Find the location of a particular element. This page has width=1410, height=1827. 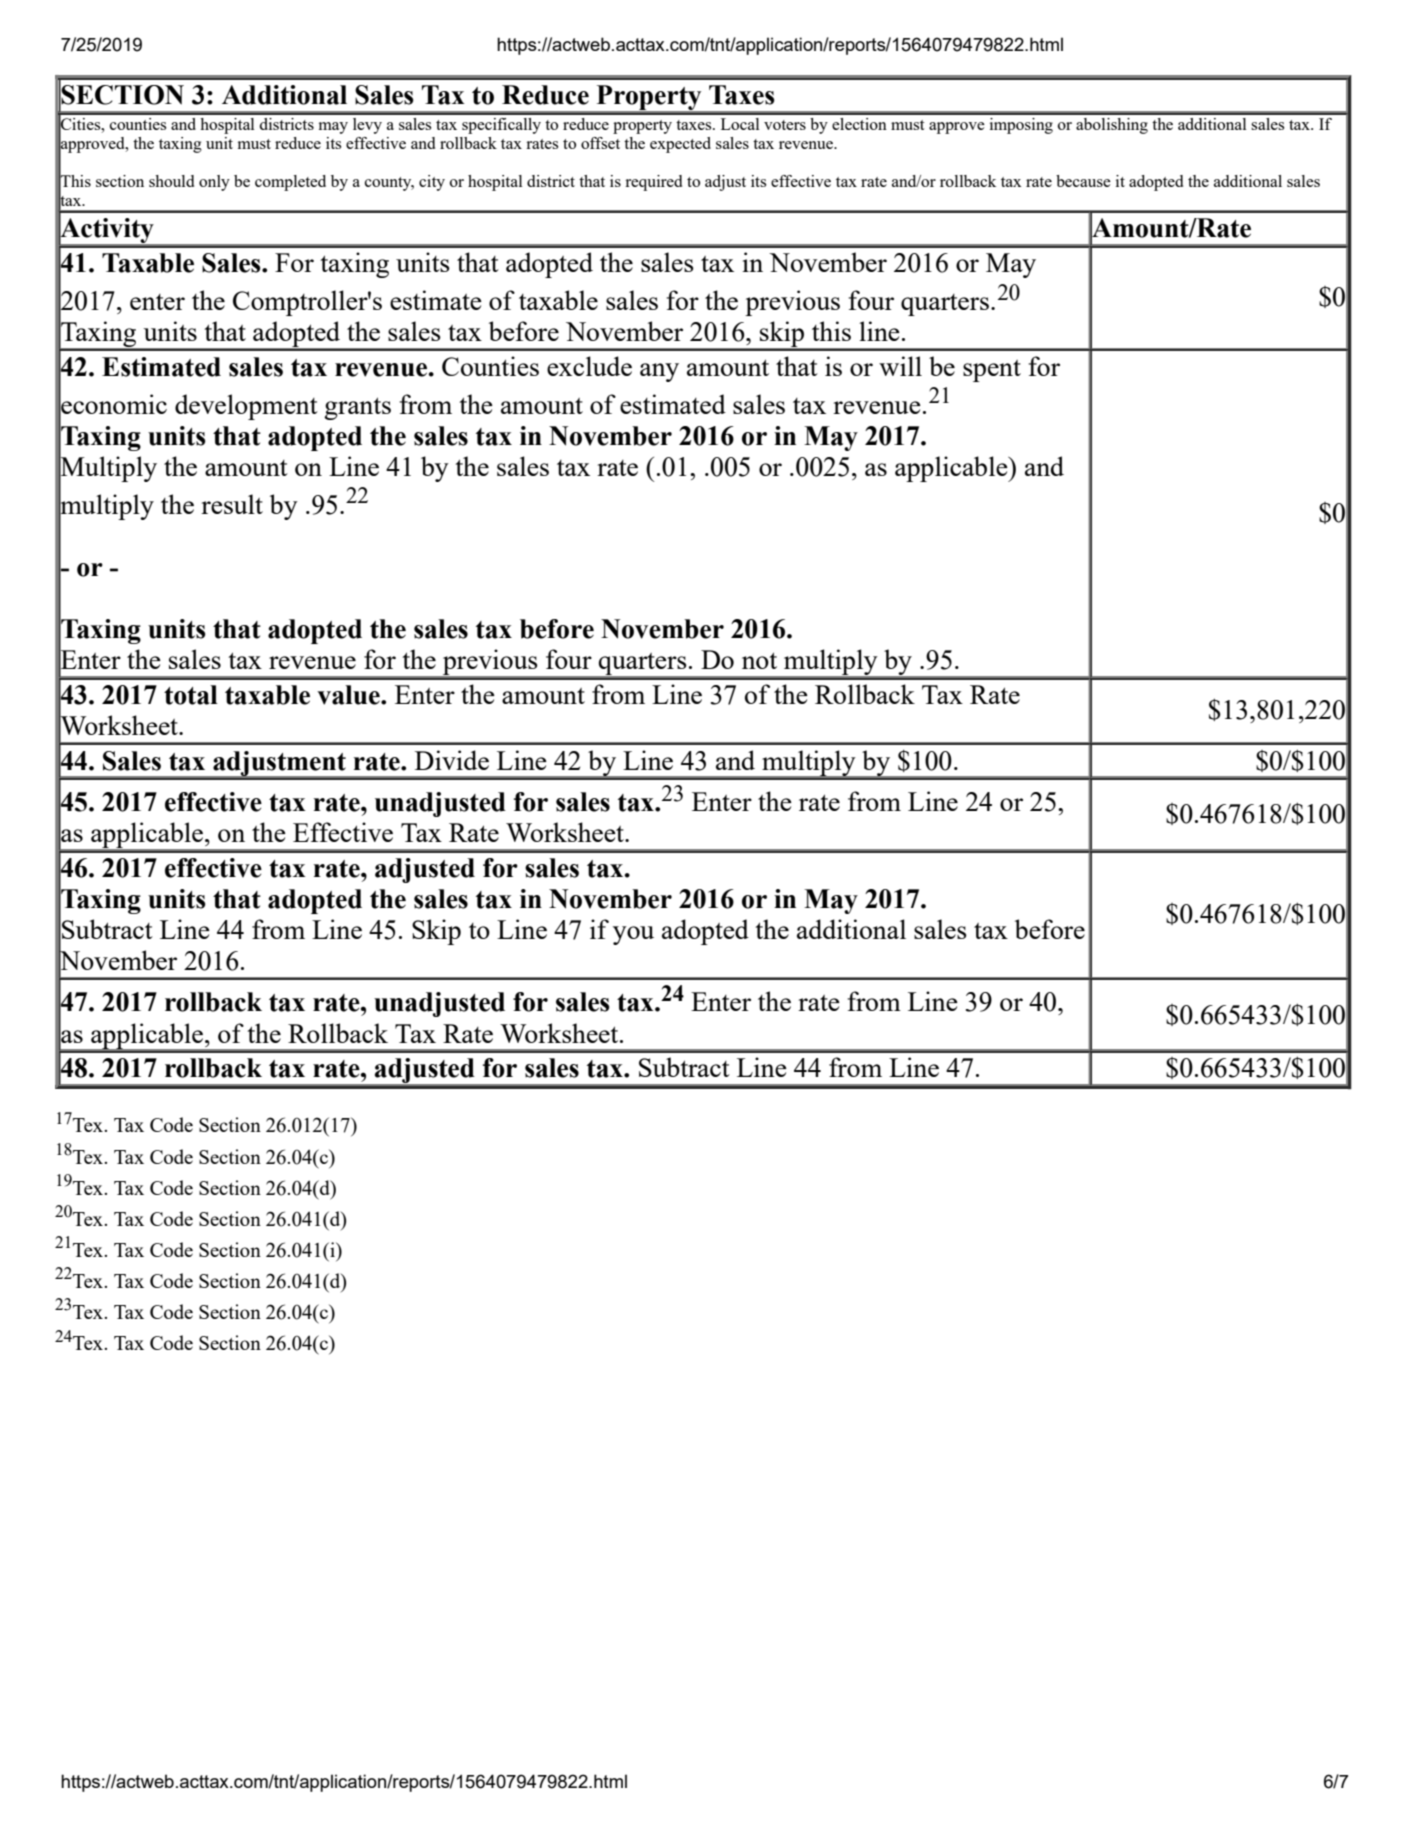

not is located at coordinates (759, 660).
